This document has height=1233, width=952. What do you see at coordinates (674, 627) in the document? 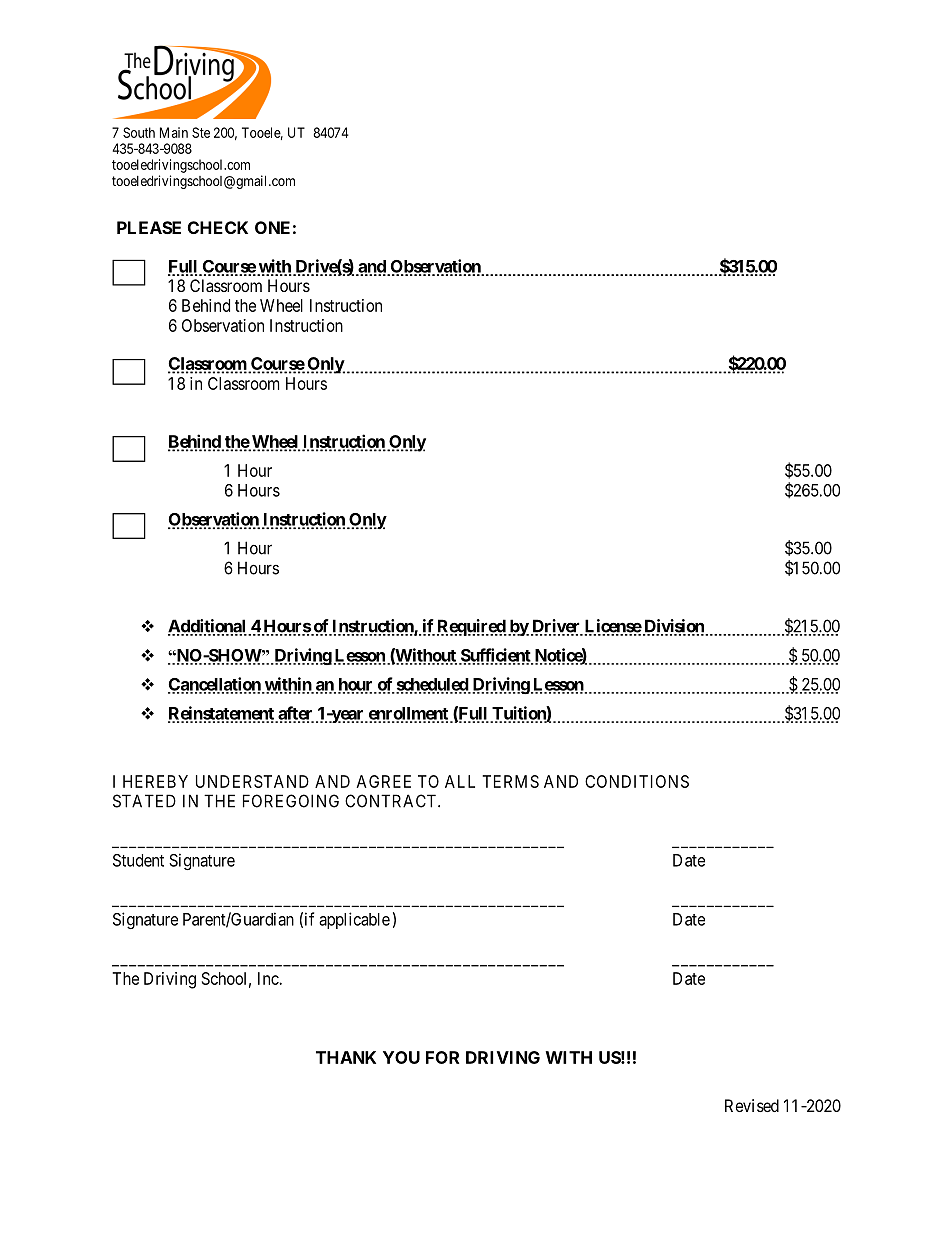
I see `Division` at bounding box center [674, 627].
